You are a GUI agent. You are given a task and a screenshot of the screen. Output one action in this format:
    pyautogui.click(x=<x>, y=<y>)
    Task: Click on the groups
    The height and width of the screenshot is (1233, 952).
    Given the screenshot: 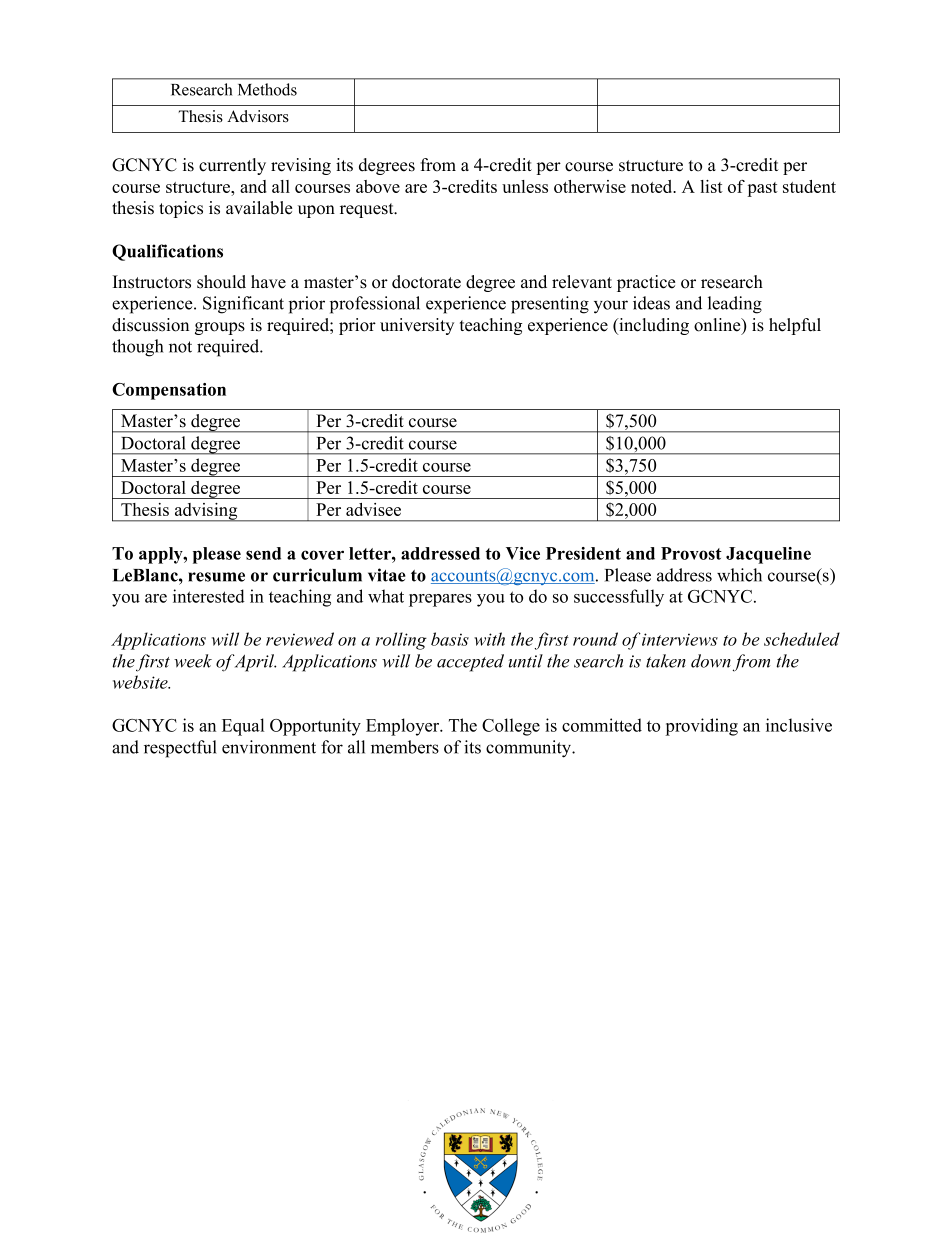 What is the action you would take?
    pyautogui.click(x=220, y=328)
